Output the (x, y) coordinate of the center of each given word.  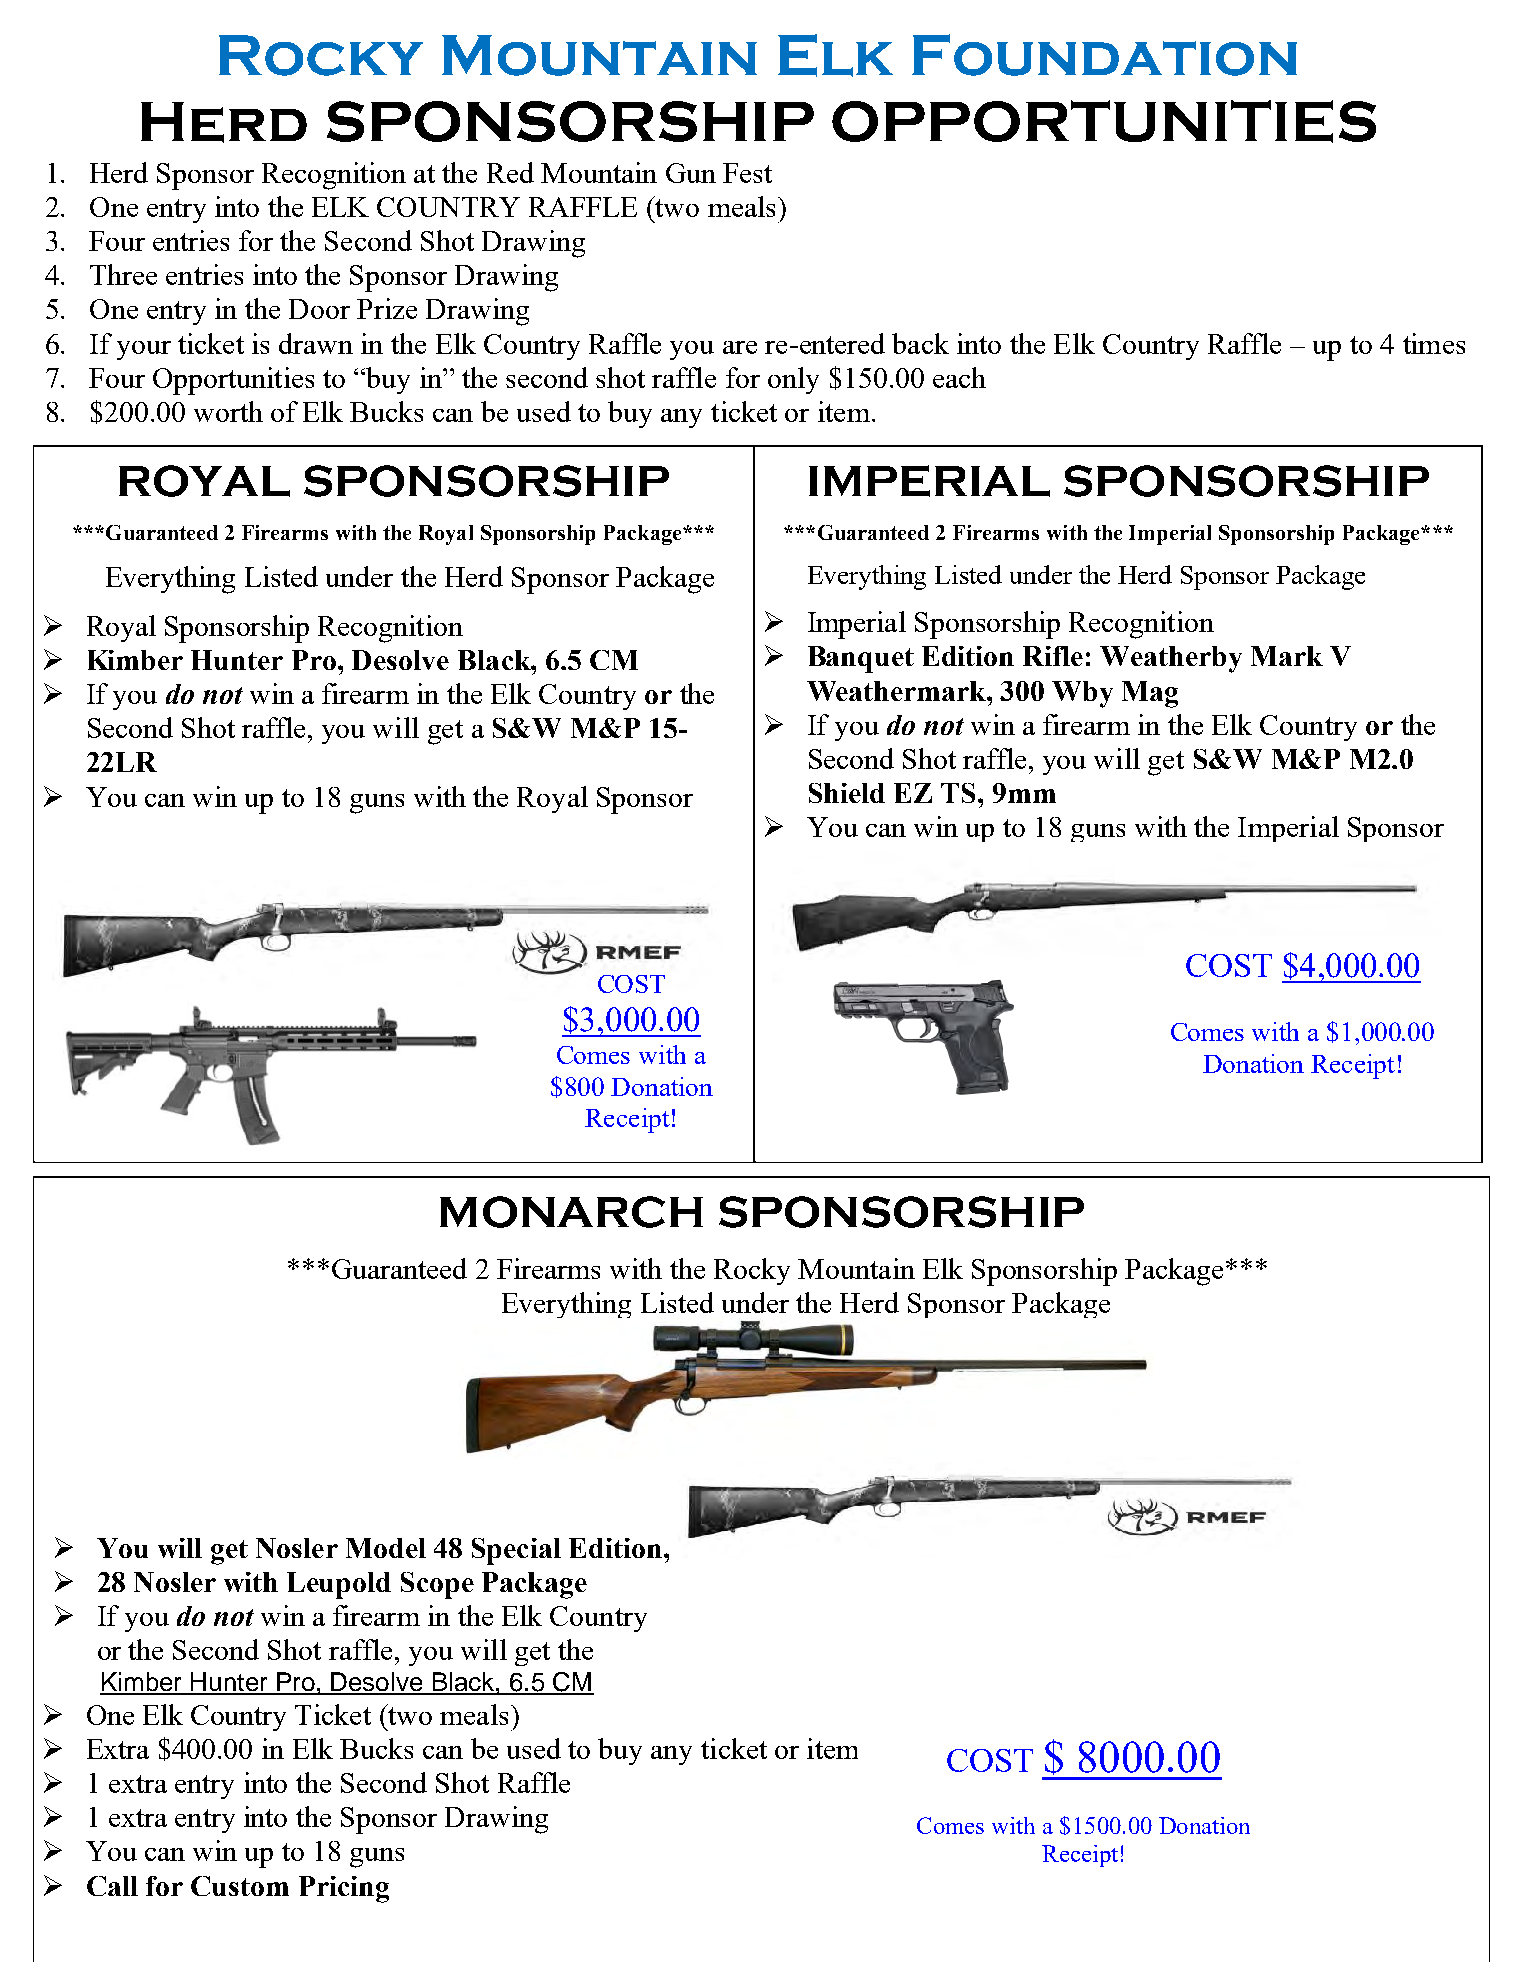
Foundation (1104, 55)
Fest (747, 173)
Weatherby (1171, 659)
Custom (240, 1886)
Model (386, 1548)
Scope (437, 1585)
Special (516, 1551)
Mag (1150, 694)
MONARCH (571, 1212)
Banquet (861, 659)
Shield (847, 793)
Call (112, 1886)
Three (123, 274)
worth (228, 411)
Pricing (344, 1889)
